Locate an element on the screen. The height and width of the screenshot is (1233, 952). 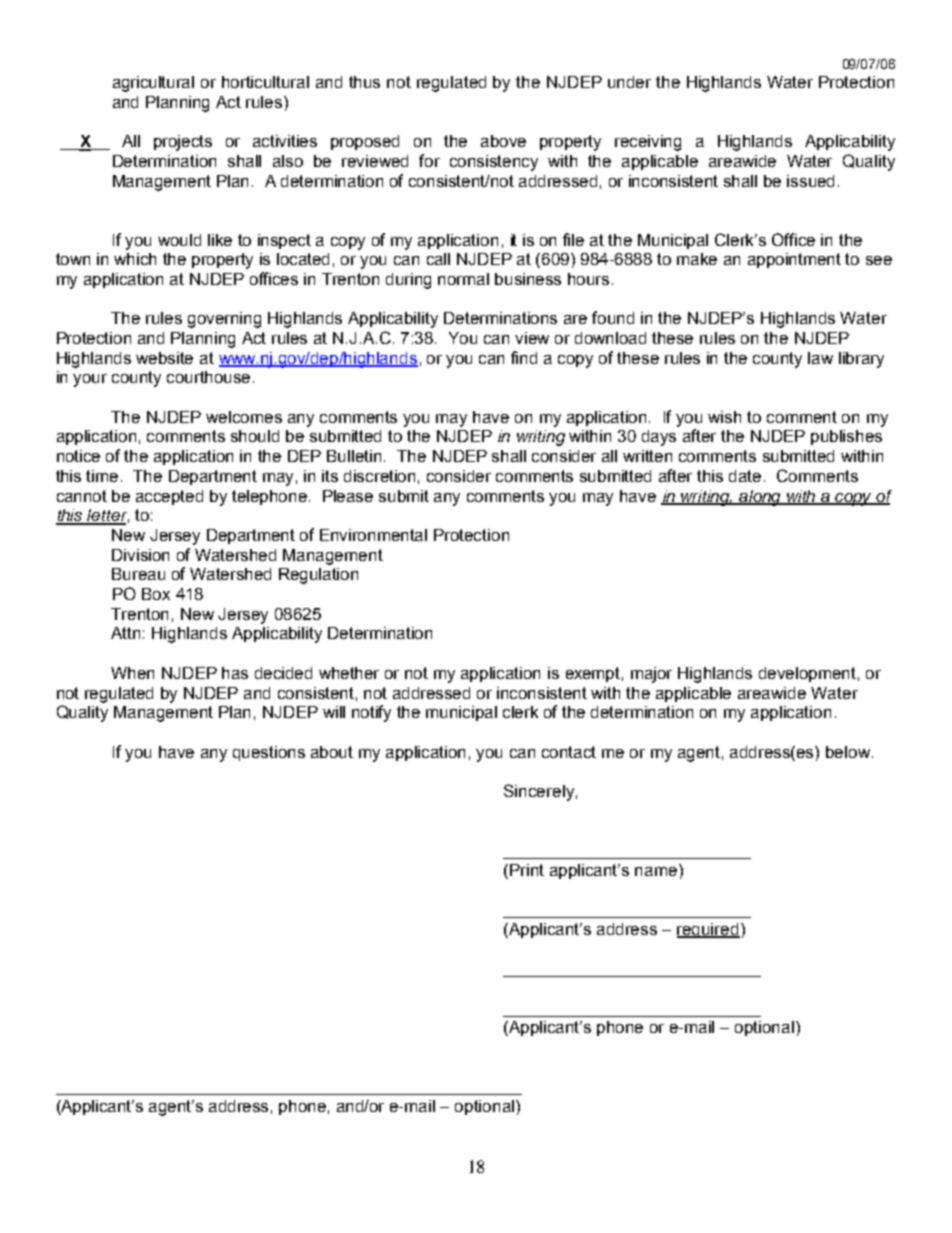
along is located at coordinates (761, 498).
